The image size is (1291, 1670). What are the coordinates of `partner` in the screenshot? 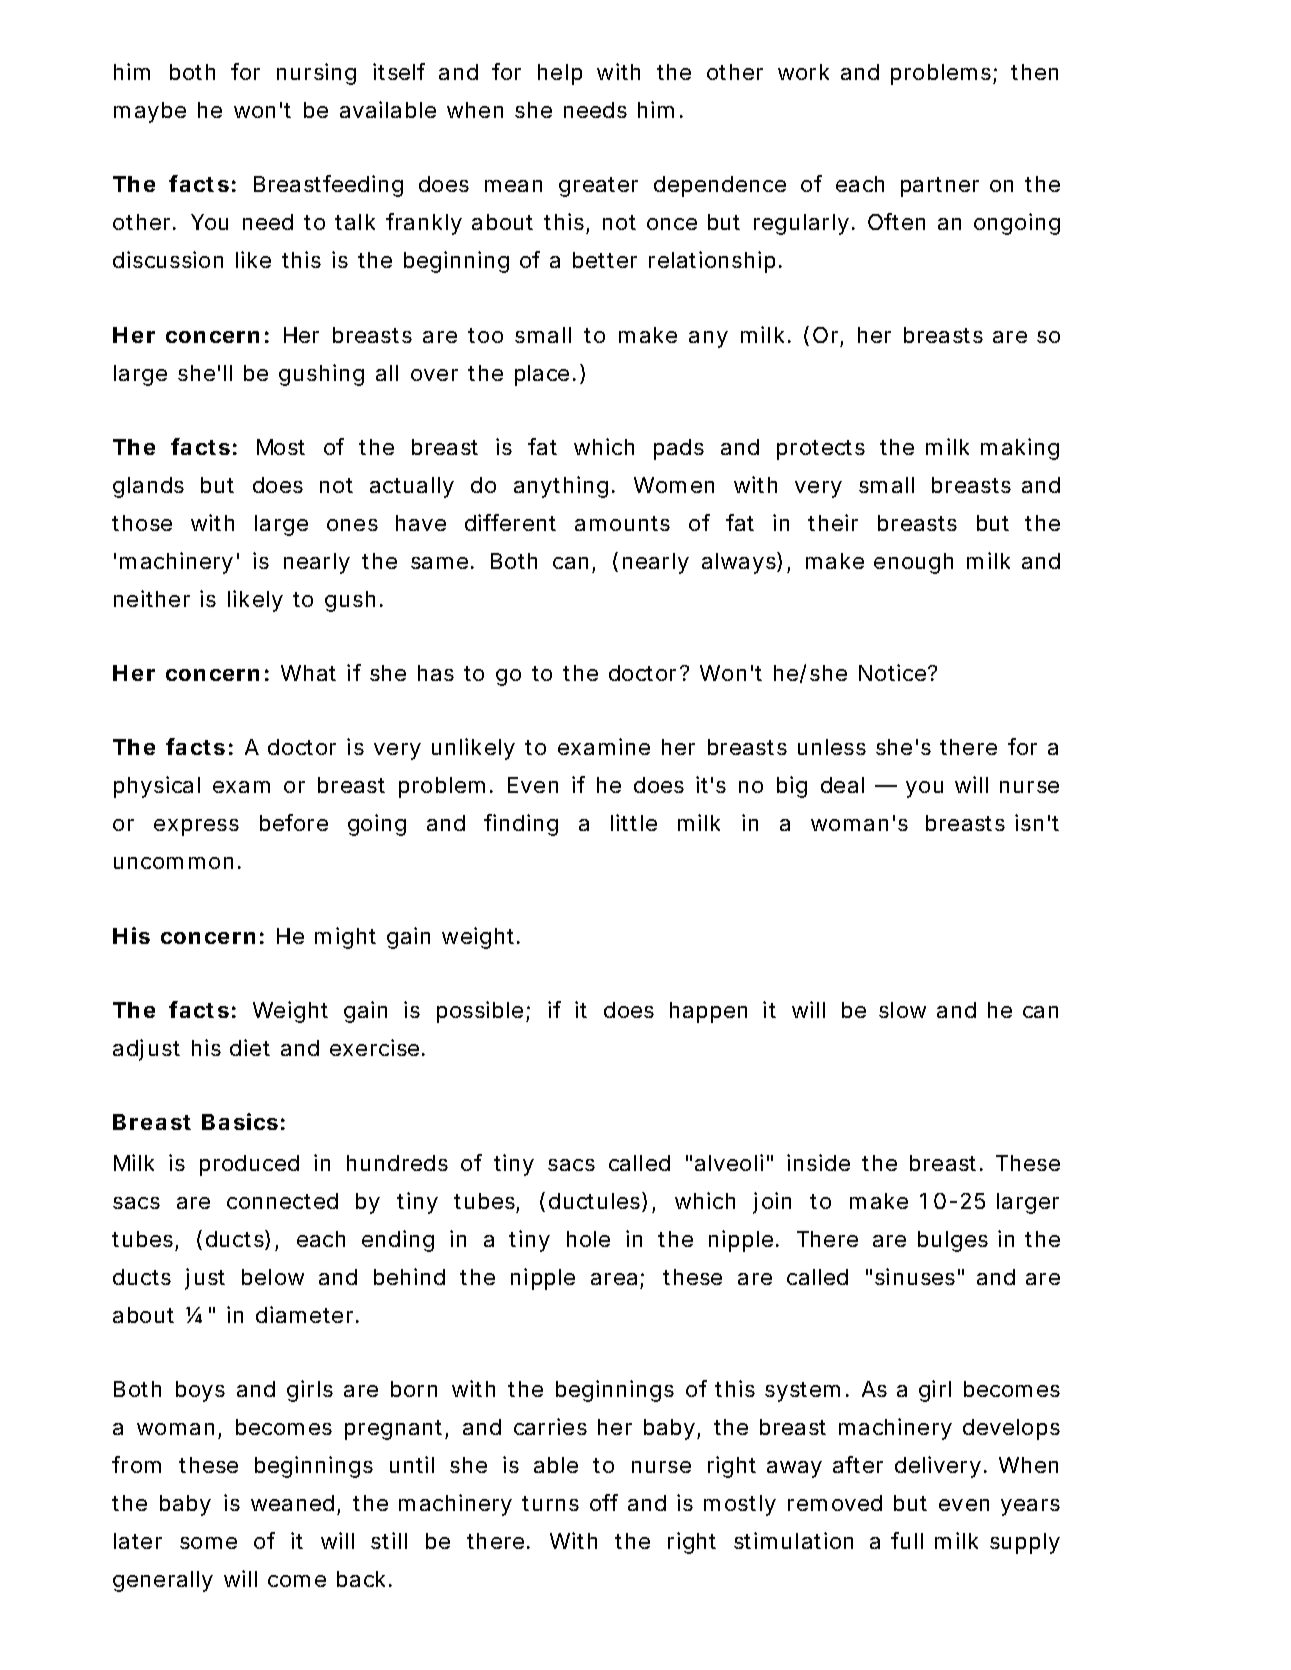 It's located at (940, 187).
